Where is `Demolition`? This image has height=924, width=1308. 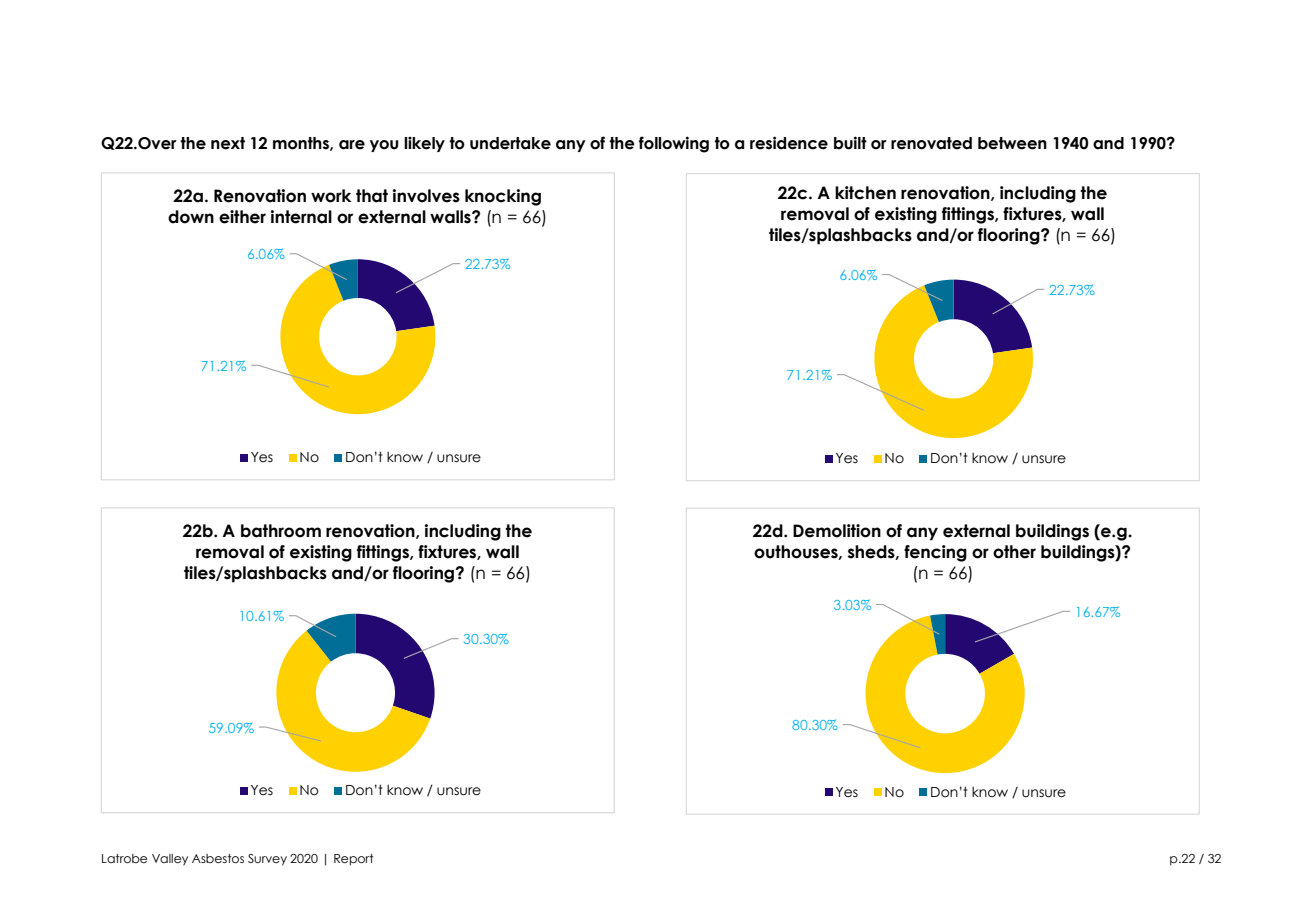
Demolition is located at coordinates (837, 531).
